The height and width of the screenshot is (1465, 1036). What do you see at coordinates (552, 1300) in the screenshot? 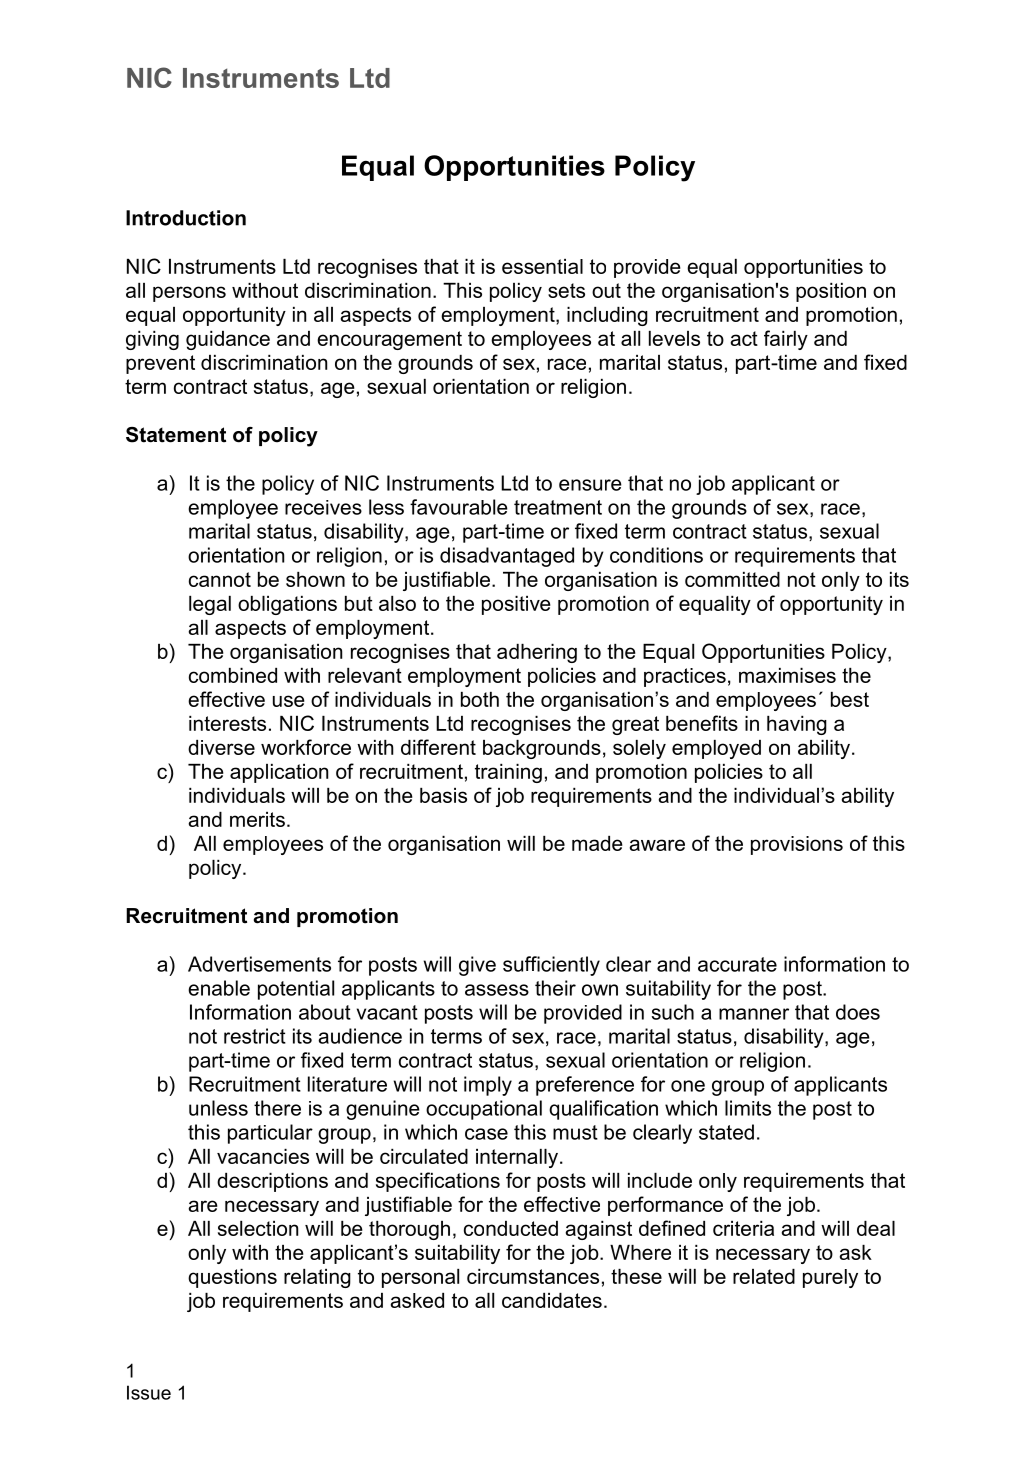
I see `candidates` at bounding box center [552, 1300].
